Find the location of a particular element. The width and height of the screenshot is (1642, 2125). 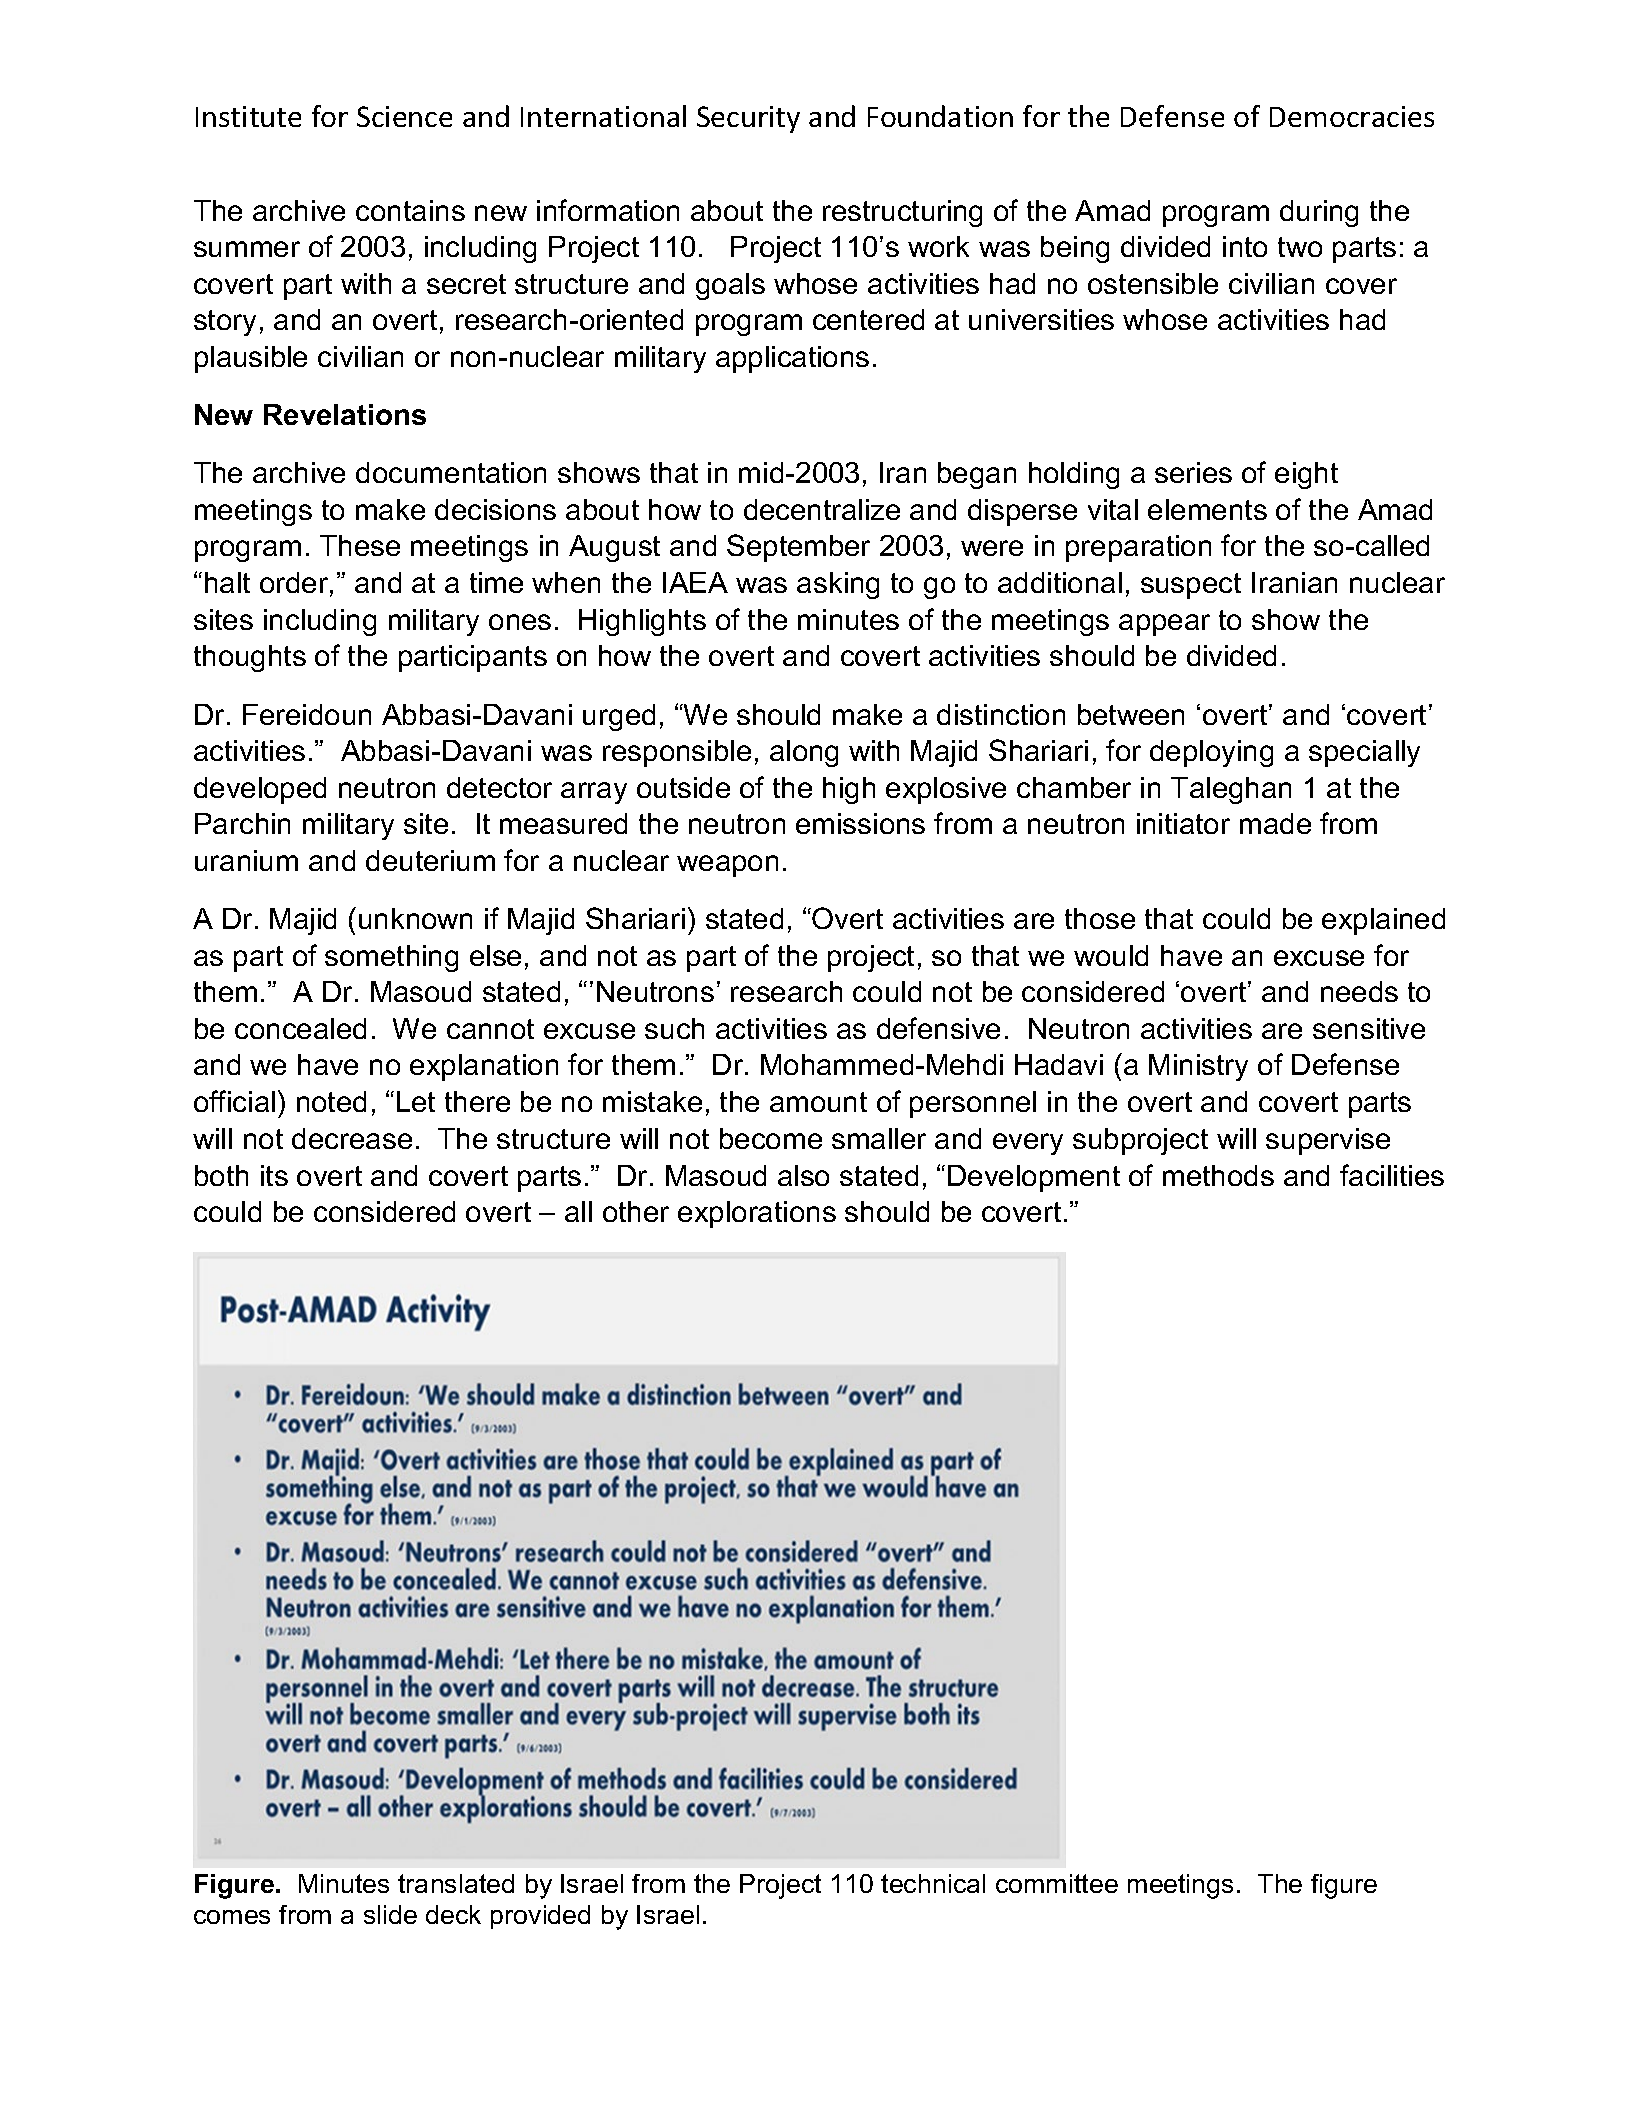

methods is located at coordinates (1218, 1175).
